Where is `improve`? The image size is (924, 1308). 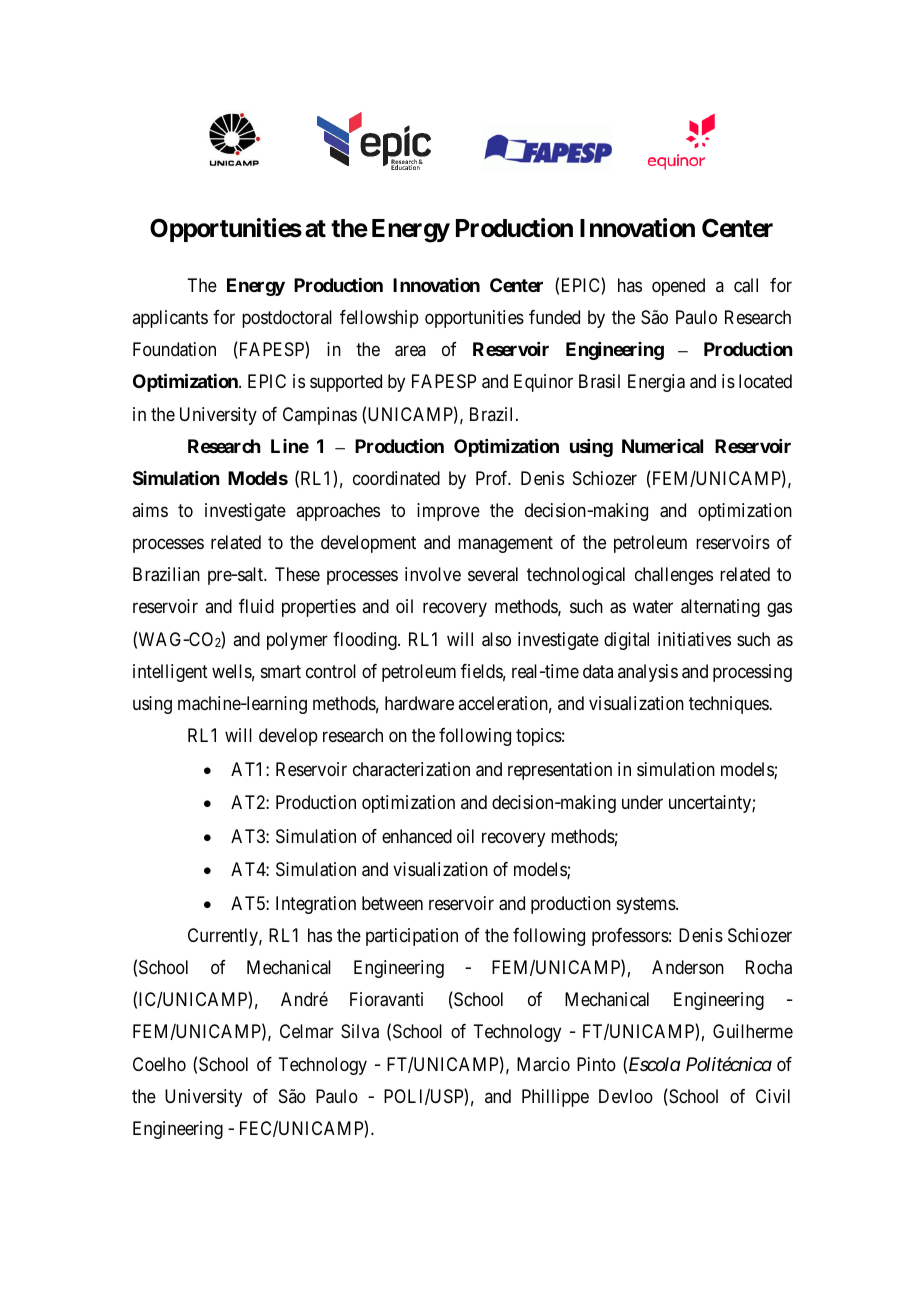 improve is located at coordinates (448, 512).
